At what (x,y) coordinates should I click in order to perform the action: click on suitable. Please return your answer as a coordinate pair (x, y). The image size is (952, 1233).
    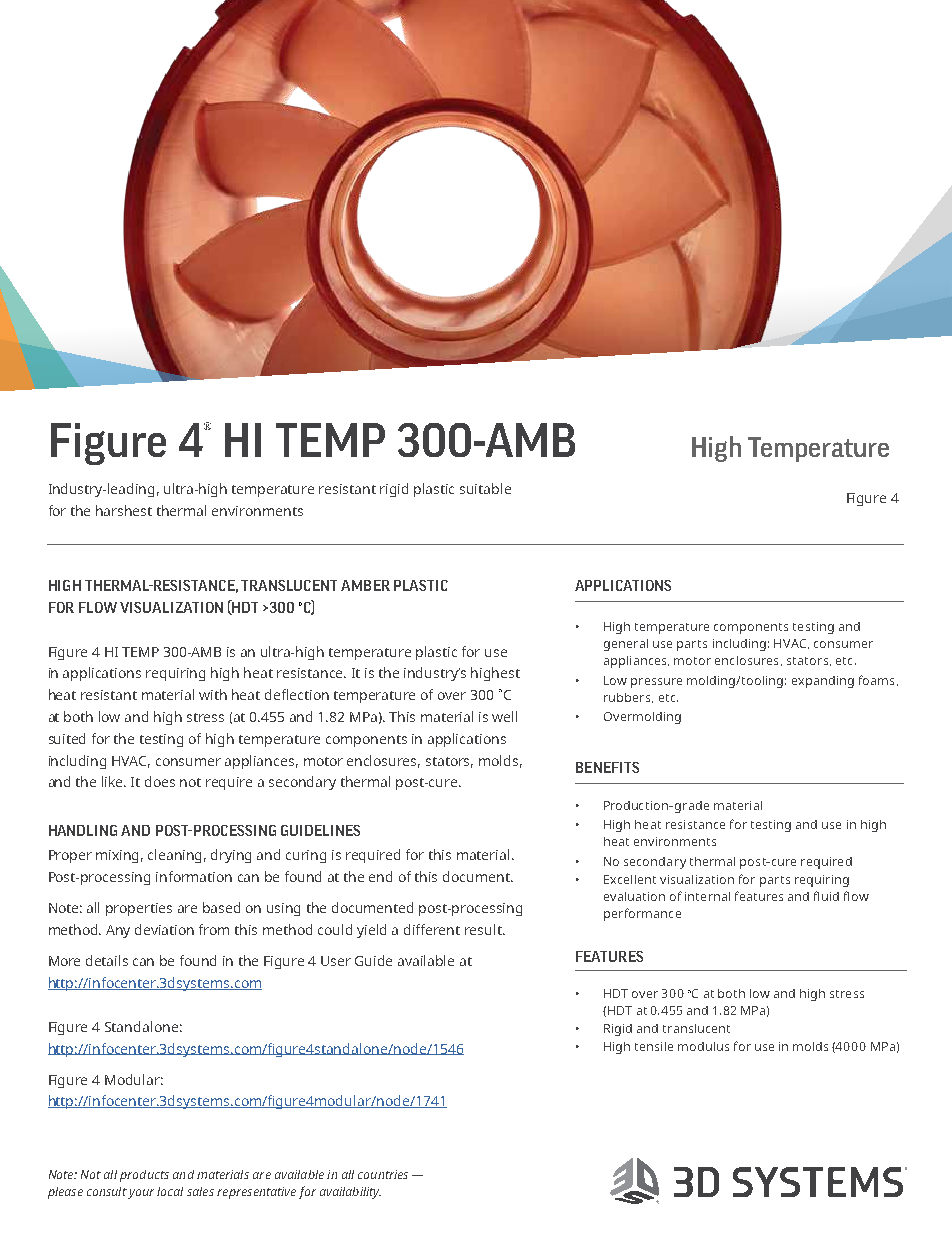
    Looking at the image, I should click on (485, 488).
